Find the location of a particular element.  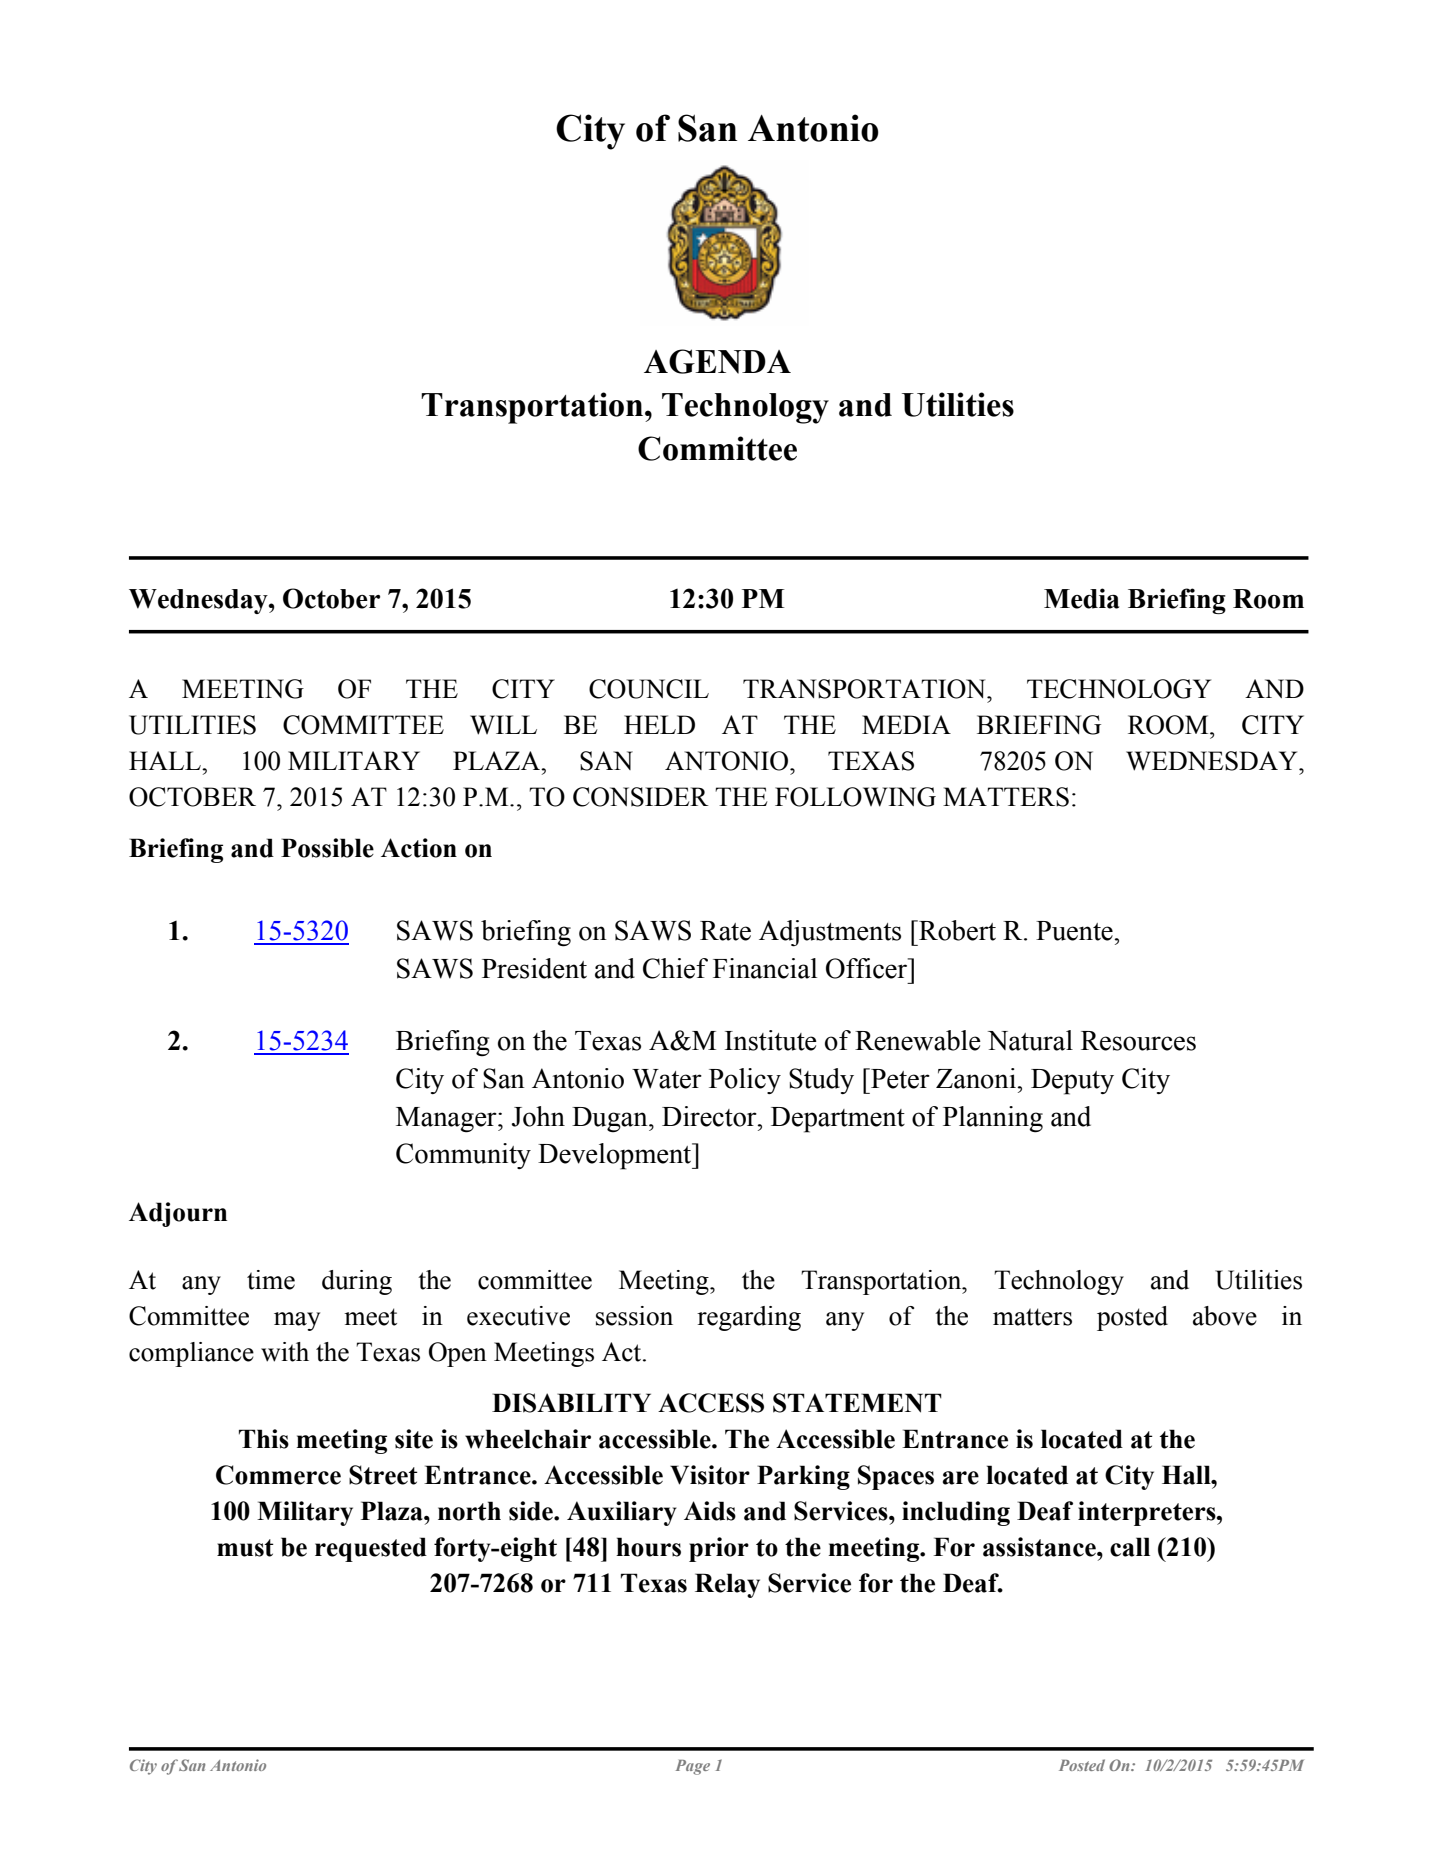

above is located at coordinates (1225, 1316).
